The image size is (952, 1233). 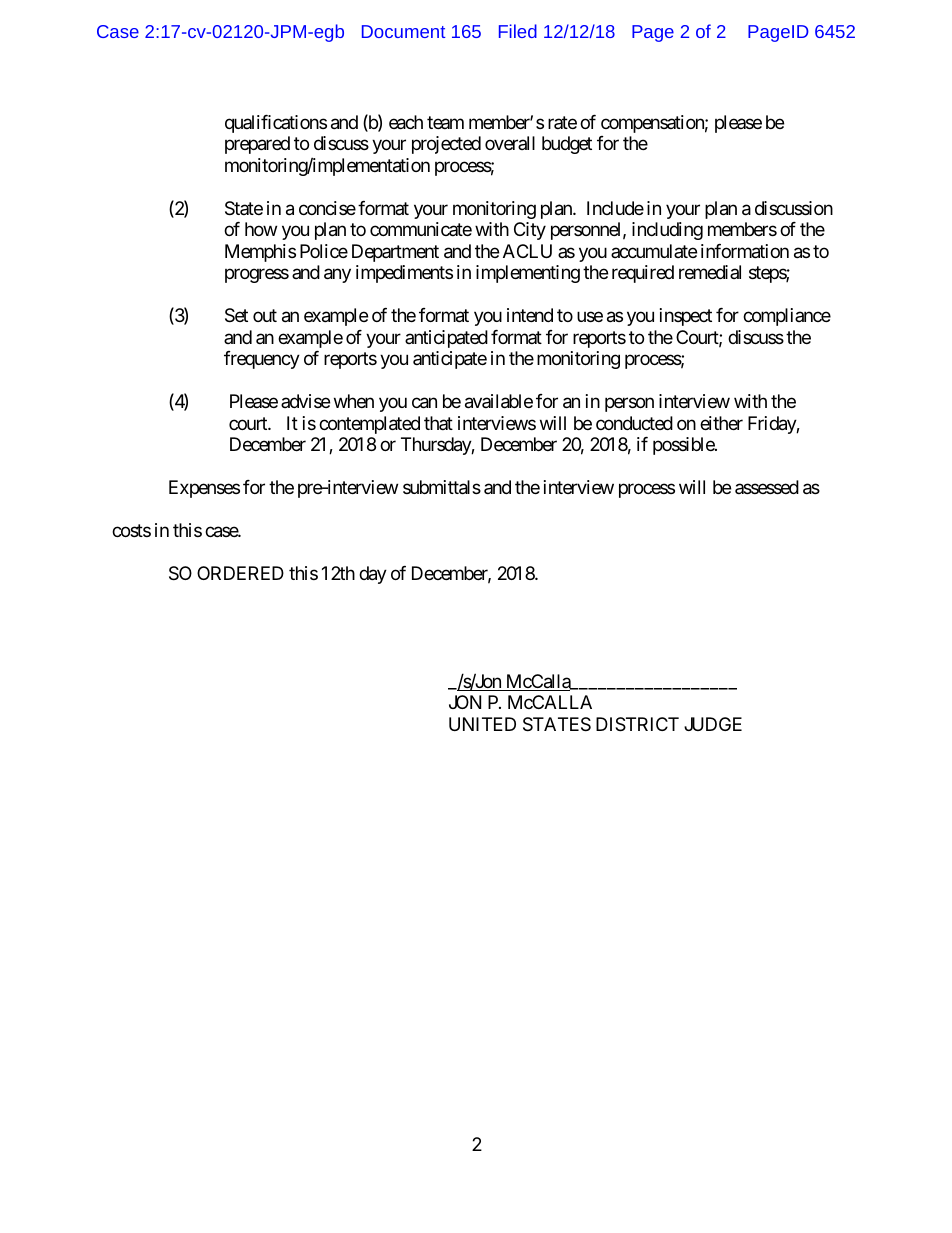 What do you see at coordinates (403, 31) in the image?
I see `Document` at bounding box center [403, 31].
